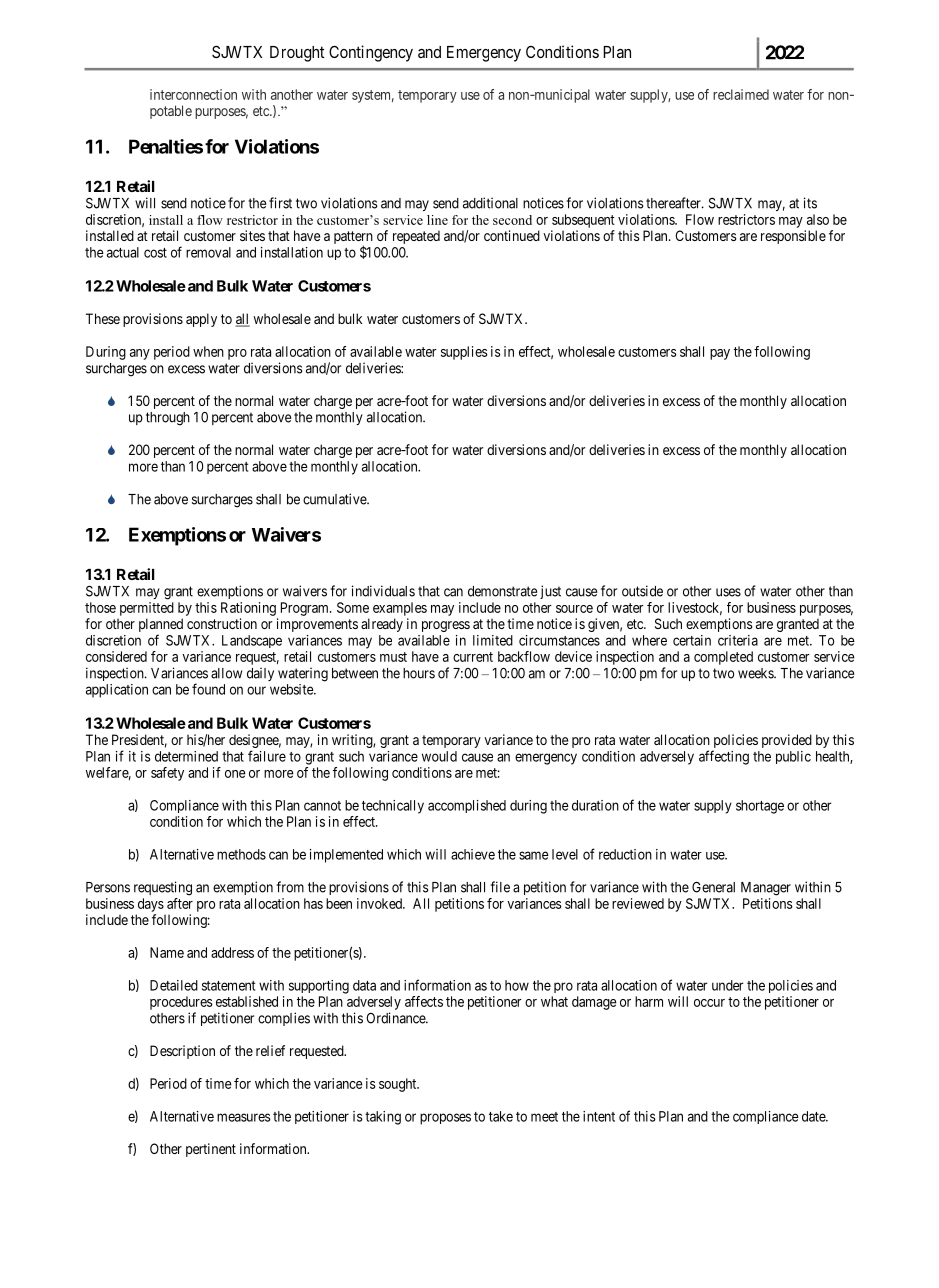  I want to click on interconnection, so click(193, 94).
